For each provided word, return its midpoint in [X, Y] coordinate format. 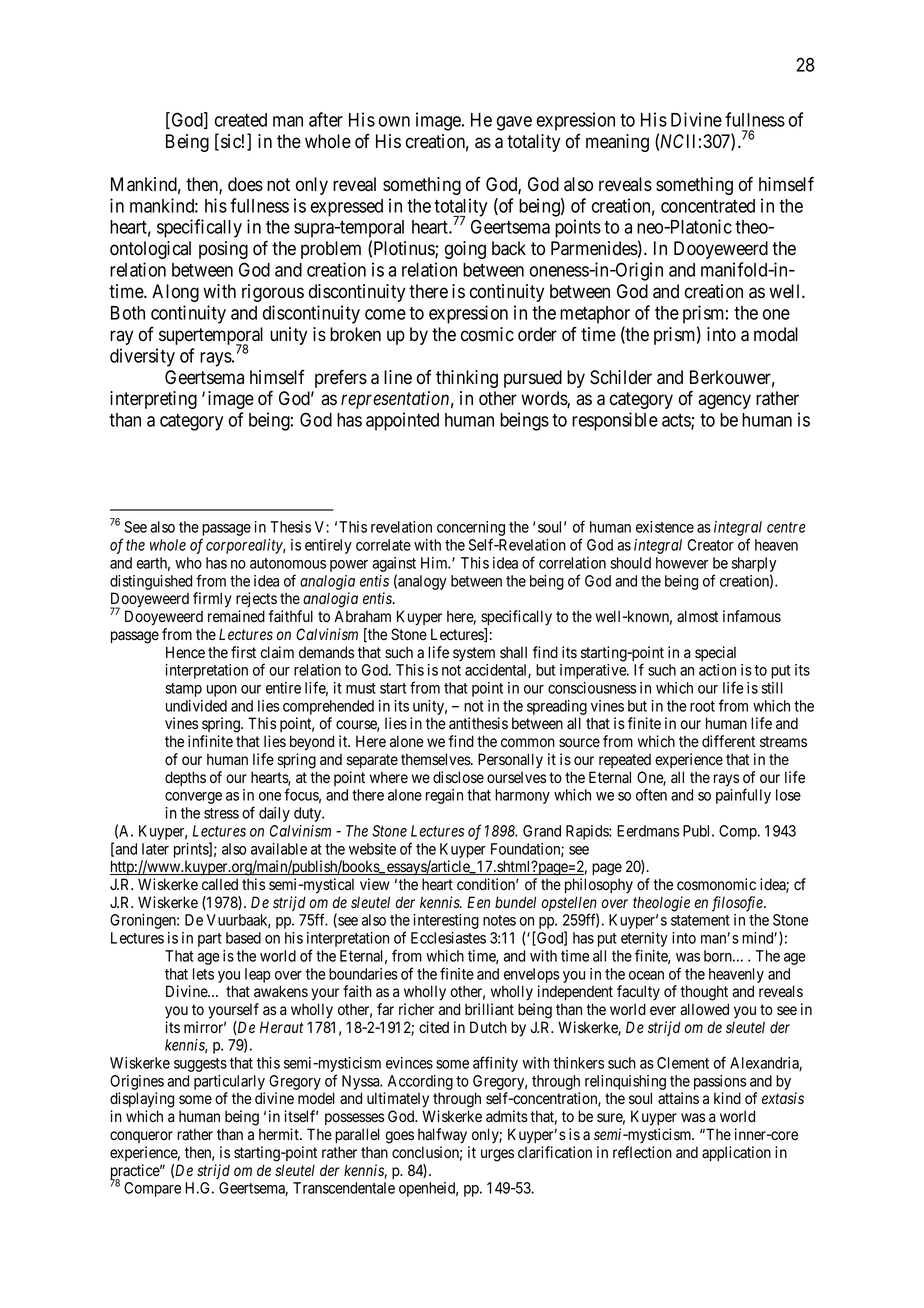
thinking [467, 379]
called [220, 884]
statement [700, 920]
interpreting [153, 400]
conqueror [141, 1137]
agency [724, 401]
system [474, 654]
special [715, 653]
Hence [185, 652]
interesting [446, 921]
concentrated [708, 206]
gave [514, 123]
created [241, 120]
